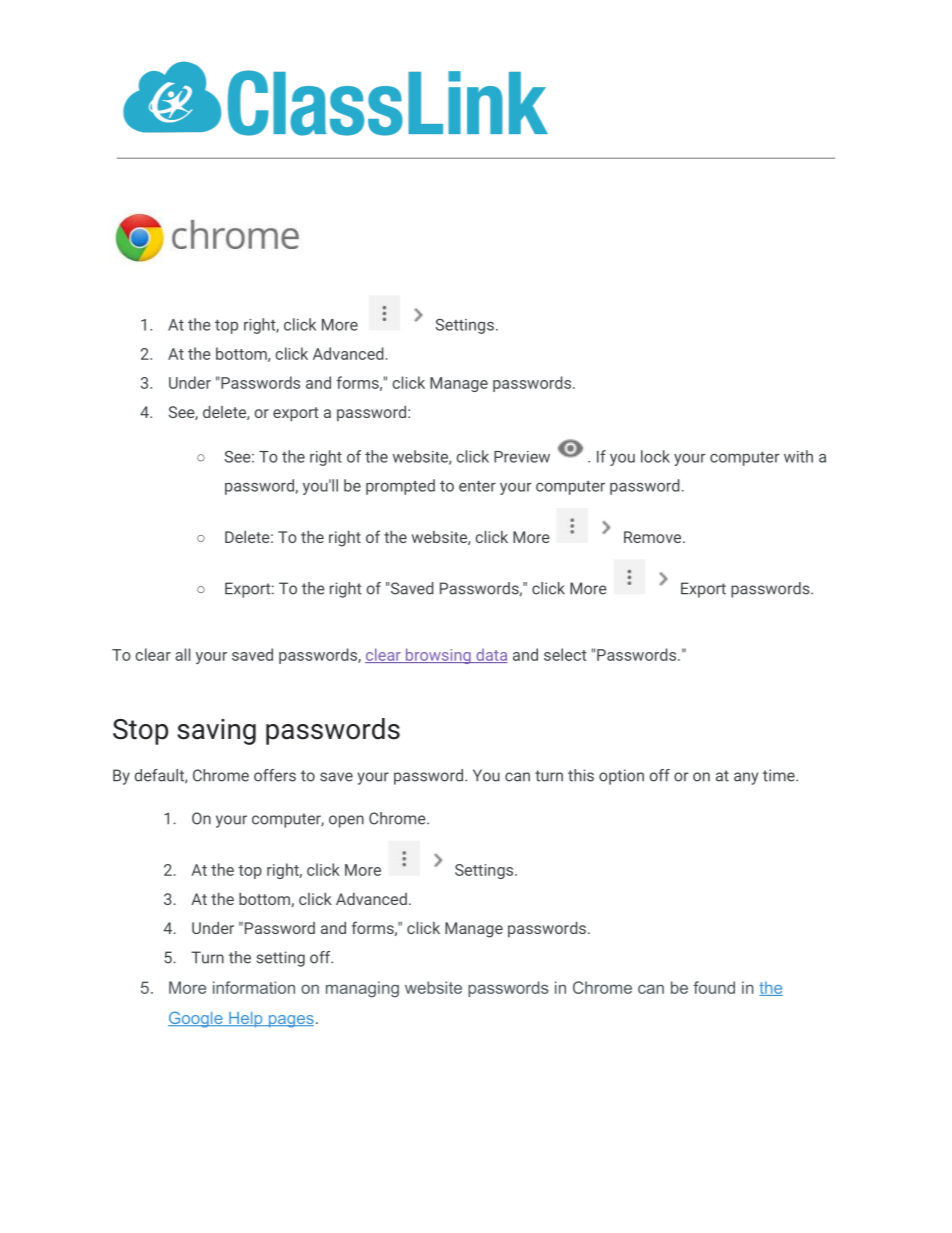  Describe the element at coordinates (746, 778) in the screenshot. I see `any` at that location.
